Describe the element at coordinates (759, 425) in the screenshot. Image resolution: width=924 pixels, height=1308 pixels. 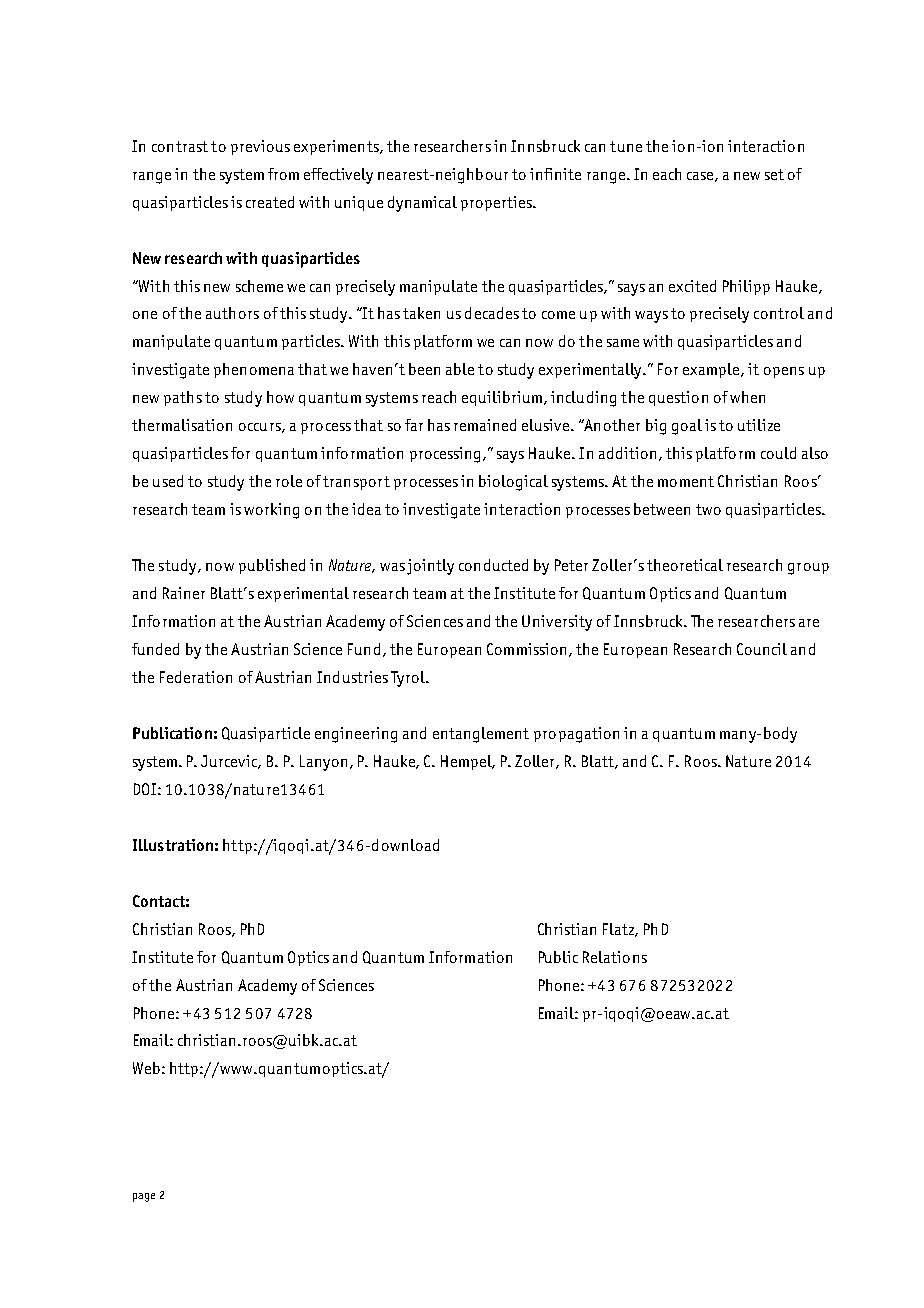
I see `utilize` at that location.
